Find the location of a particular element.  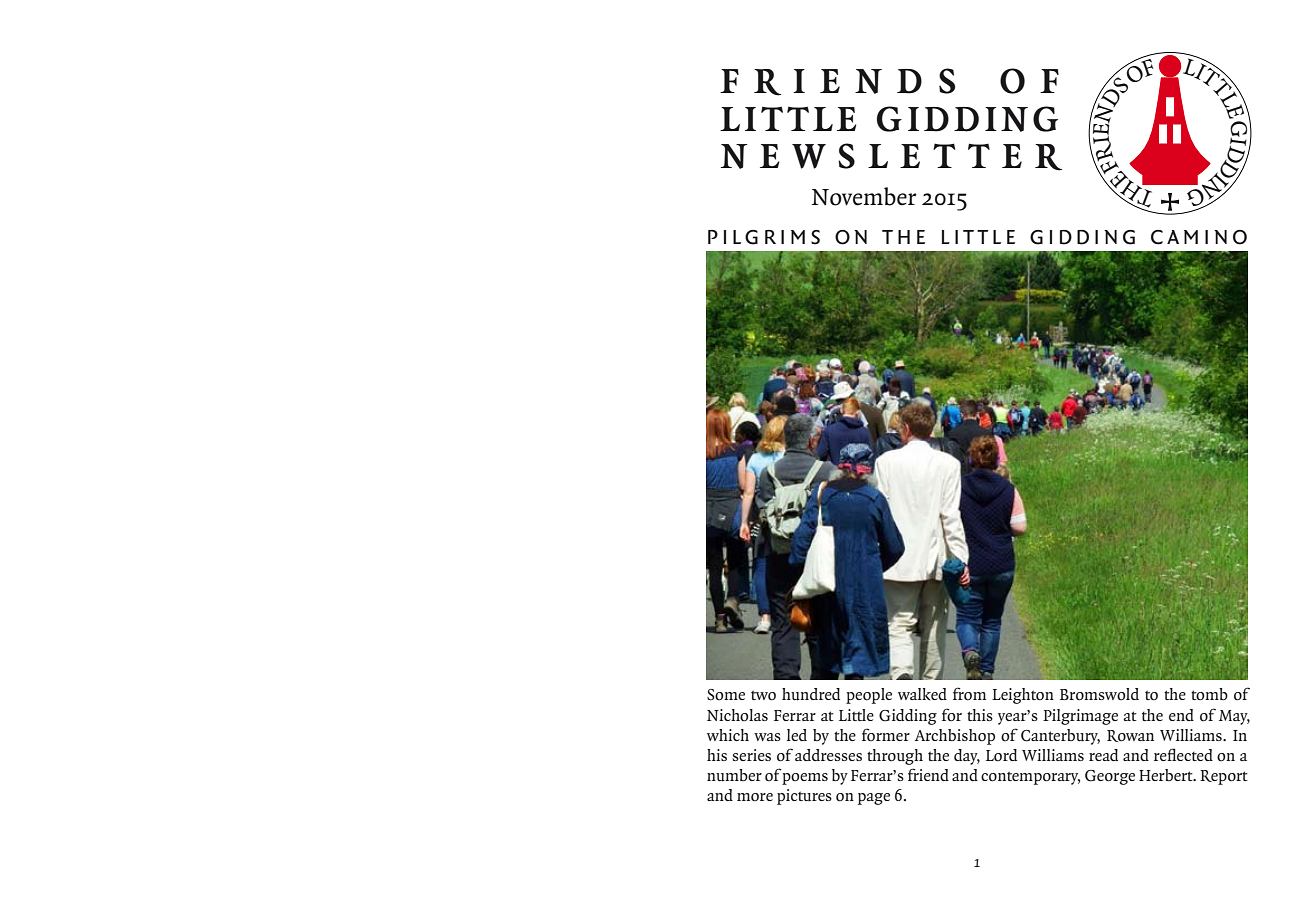

this is located at coordinates (980, 715).
